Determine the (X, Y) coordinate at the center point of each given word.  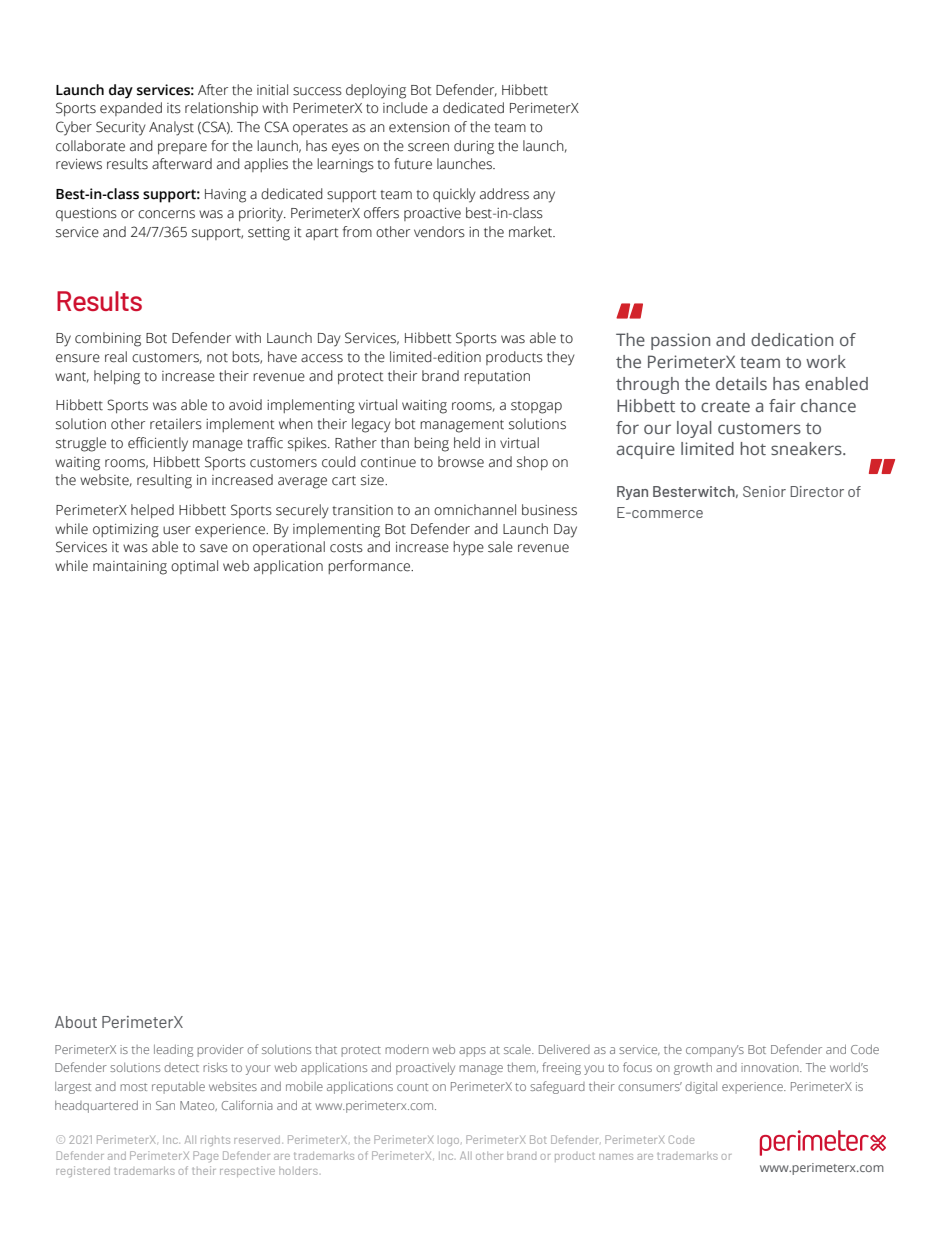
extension (419, 127)
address (504, 194)
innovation (771, 1067)
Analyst (171, 128)
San (165, 1105)
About (76, 1022)
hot (753, 448)
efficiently (158, 444)
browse (461, 462)
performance (370, 567)
